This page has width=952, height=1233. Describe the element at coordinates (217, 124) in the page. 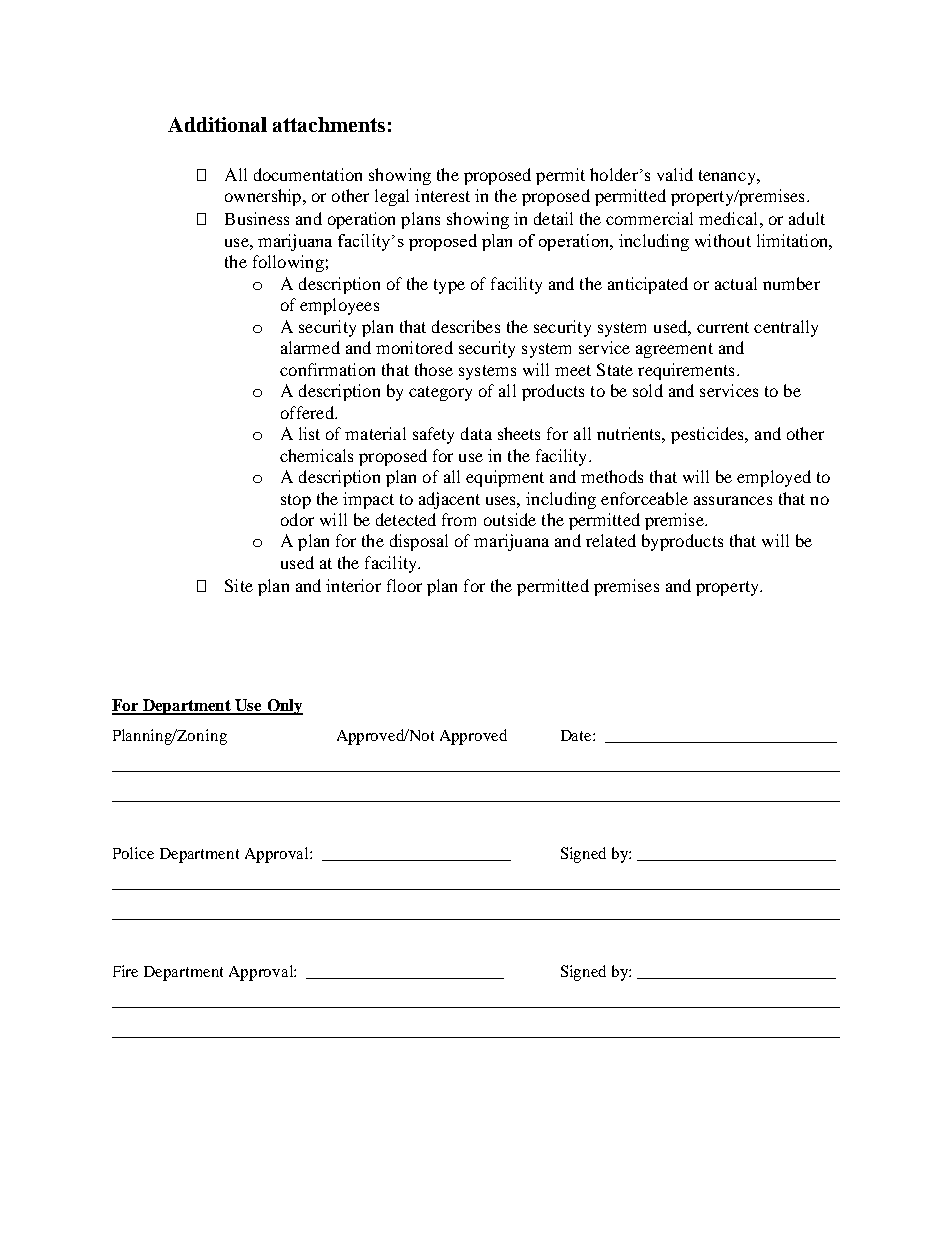

I see `Additional` at that location.
